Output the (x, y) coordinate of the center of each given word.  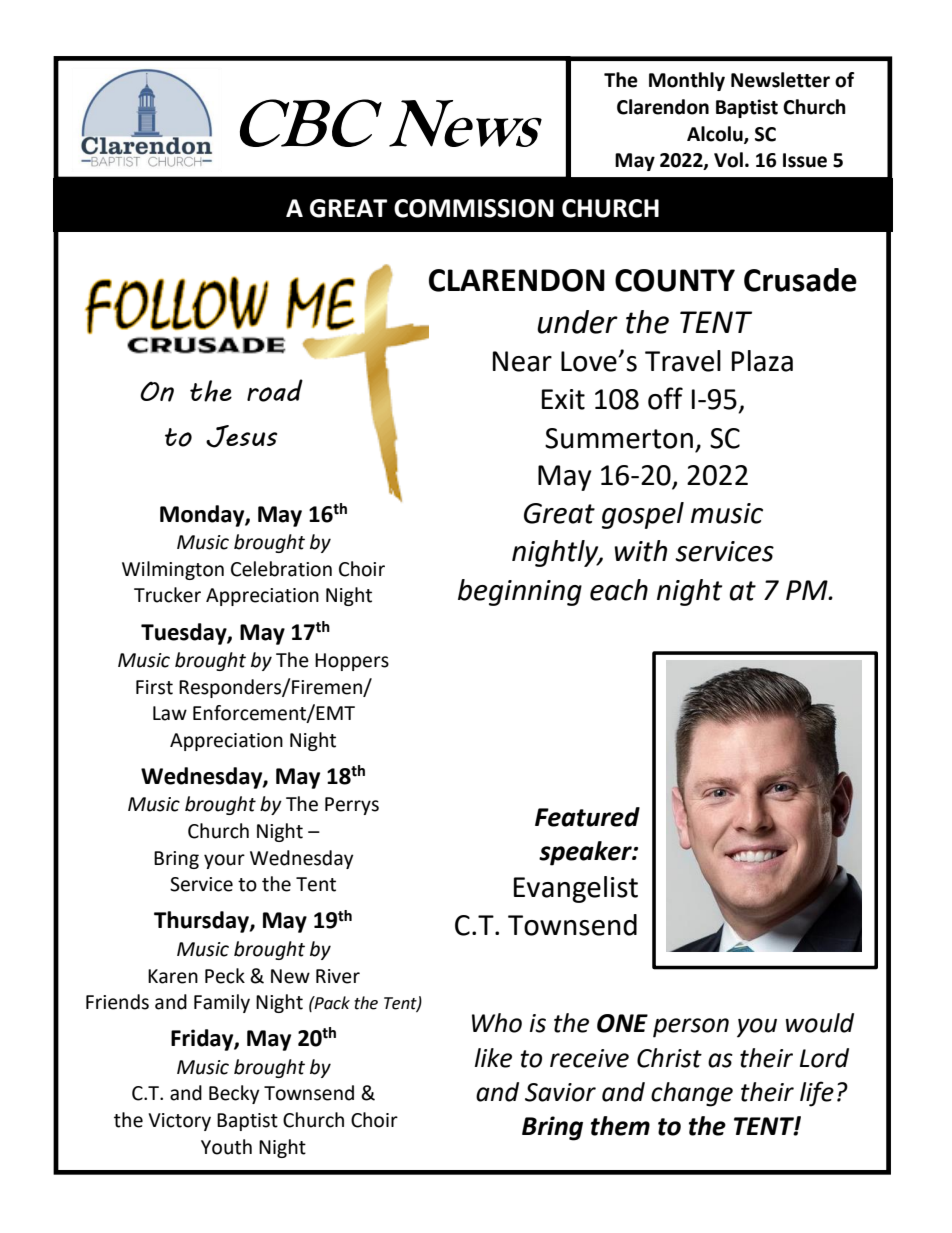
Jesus (241, 436)
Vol (728, 160)
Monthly (687, 81)
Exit (563, 399)
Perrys (352, 806)
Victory (179, 1122)
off (665, 398)
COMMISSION (474, 208)
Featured (587, 817)
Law (170, 713)
